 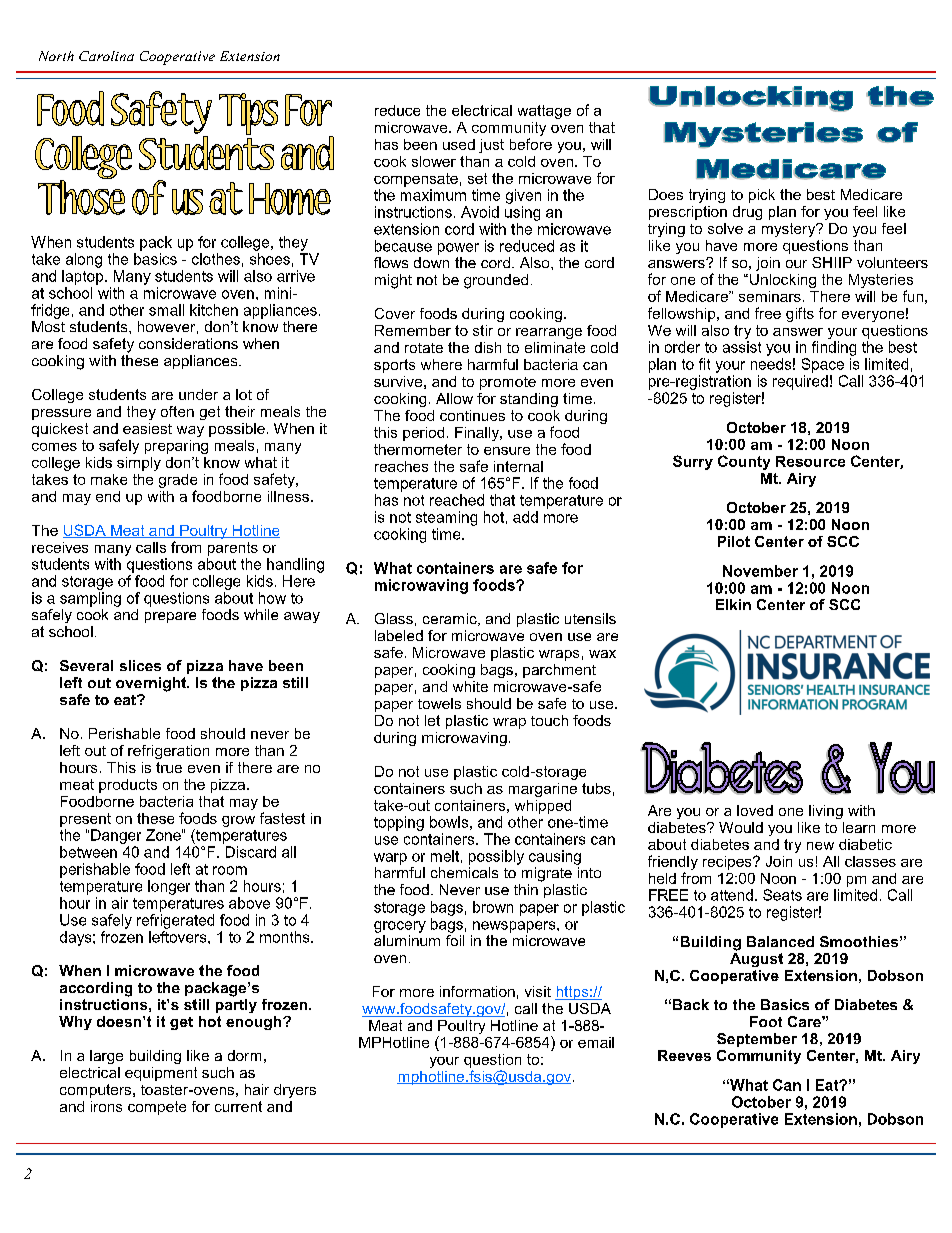 I want to click on considerations, so click(x=188, y=343).
